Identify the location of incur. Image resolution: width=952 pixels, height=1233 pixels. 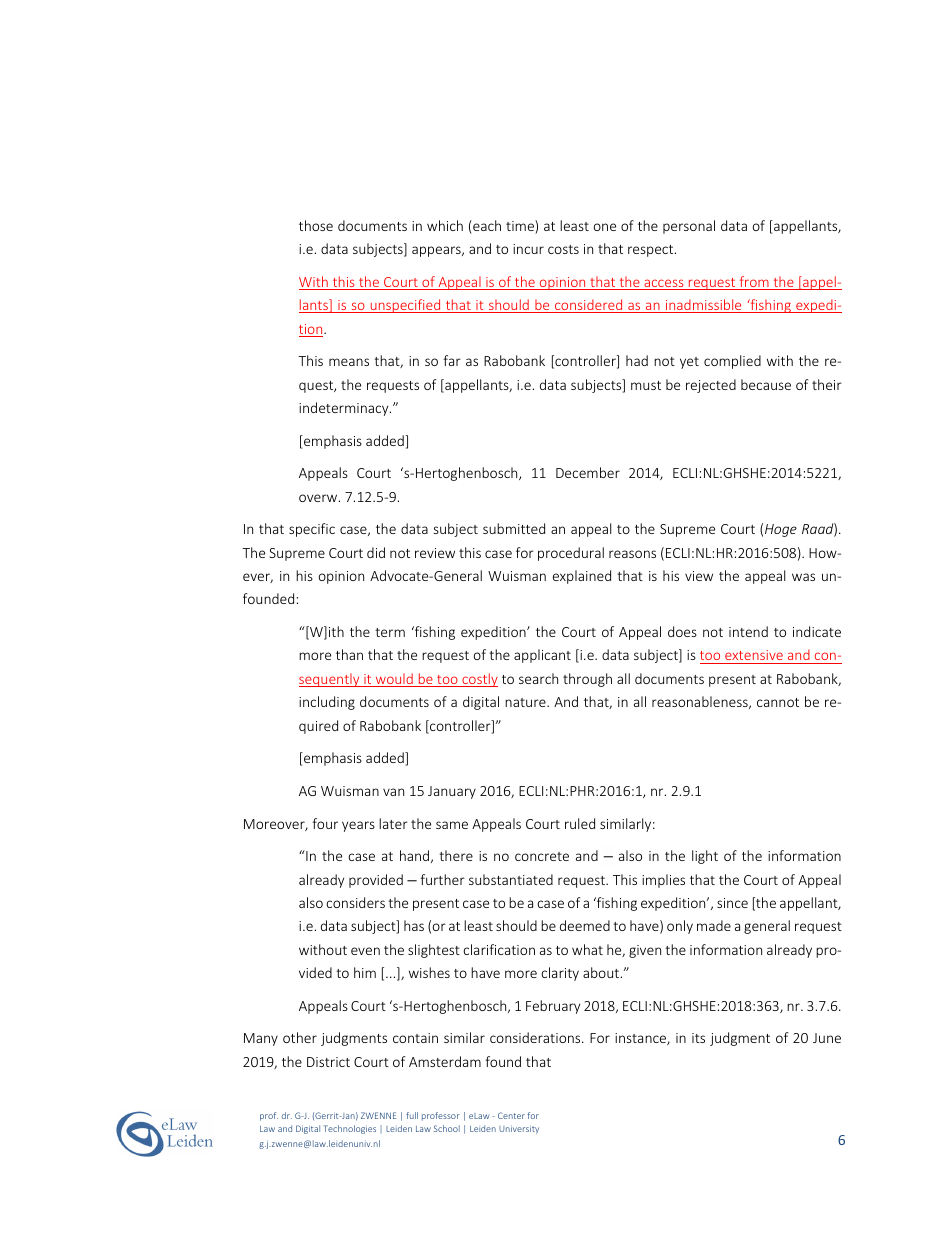
(528, 249).
